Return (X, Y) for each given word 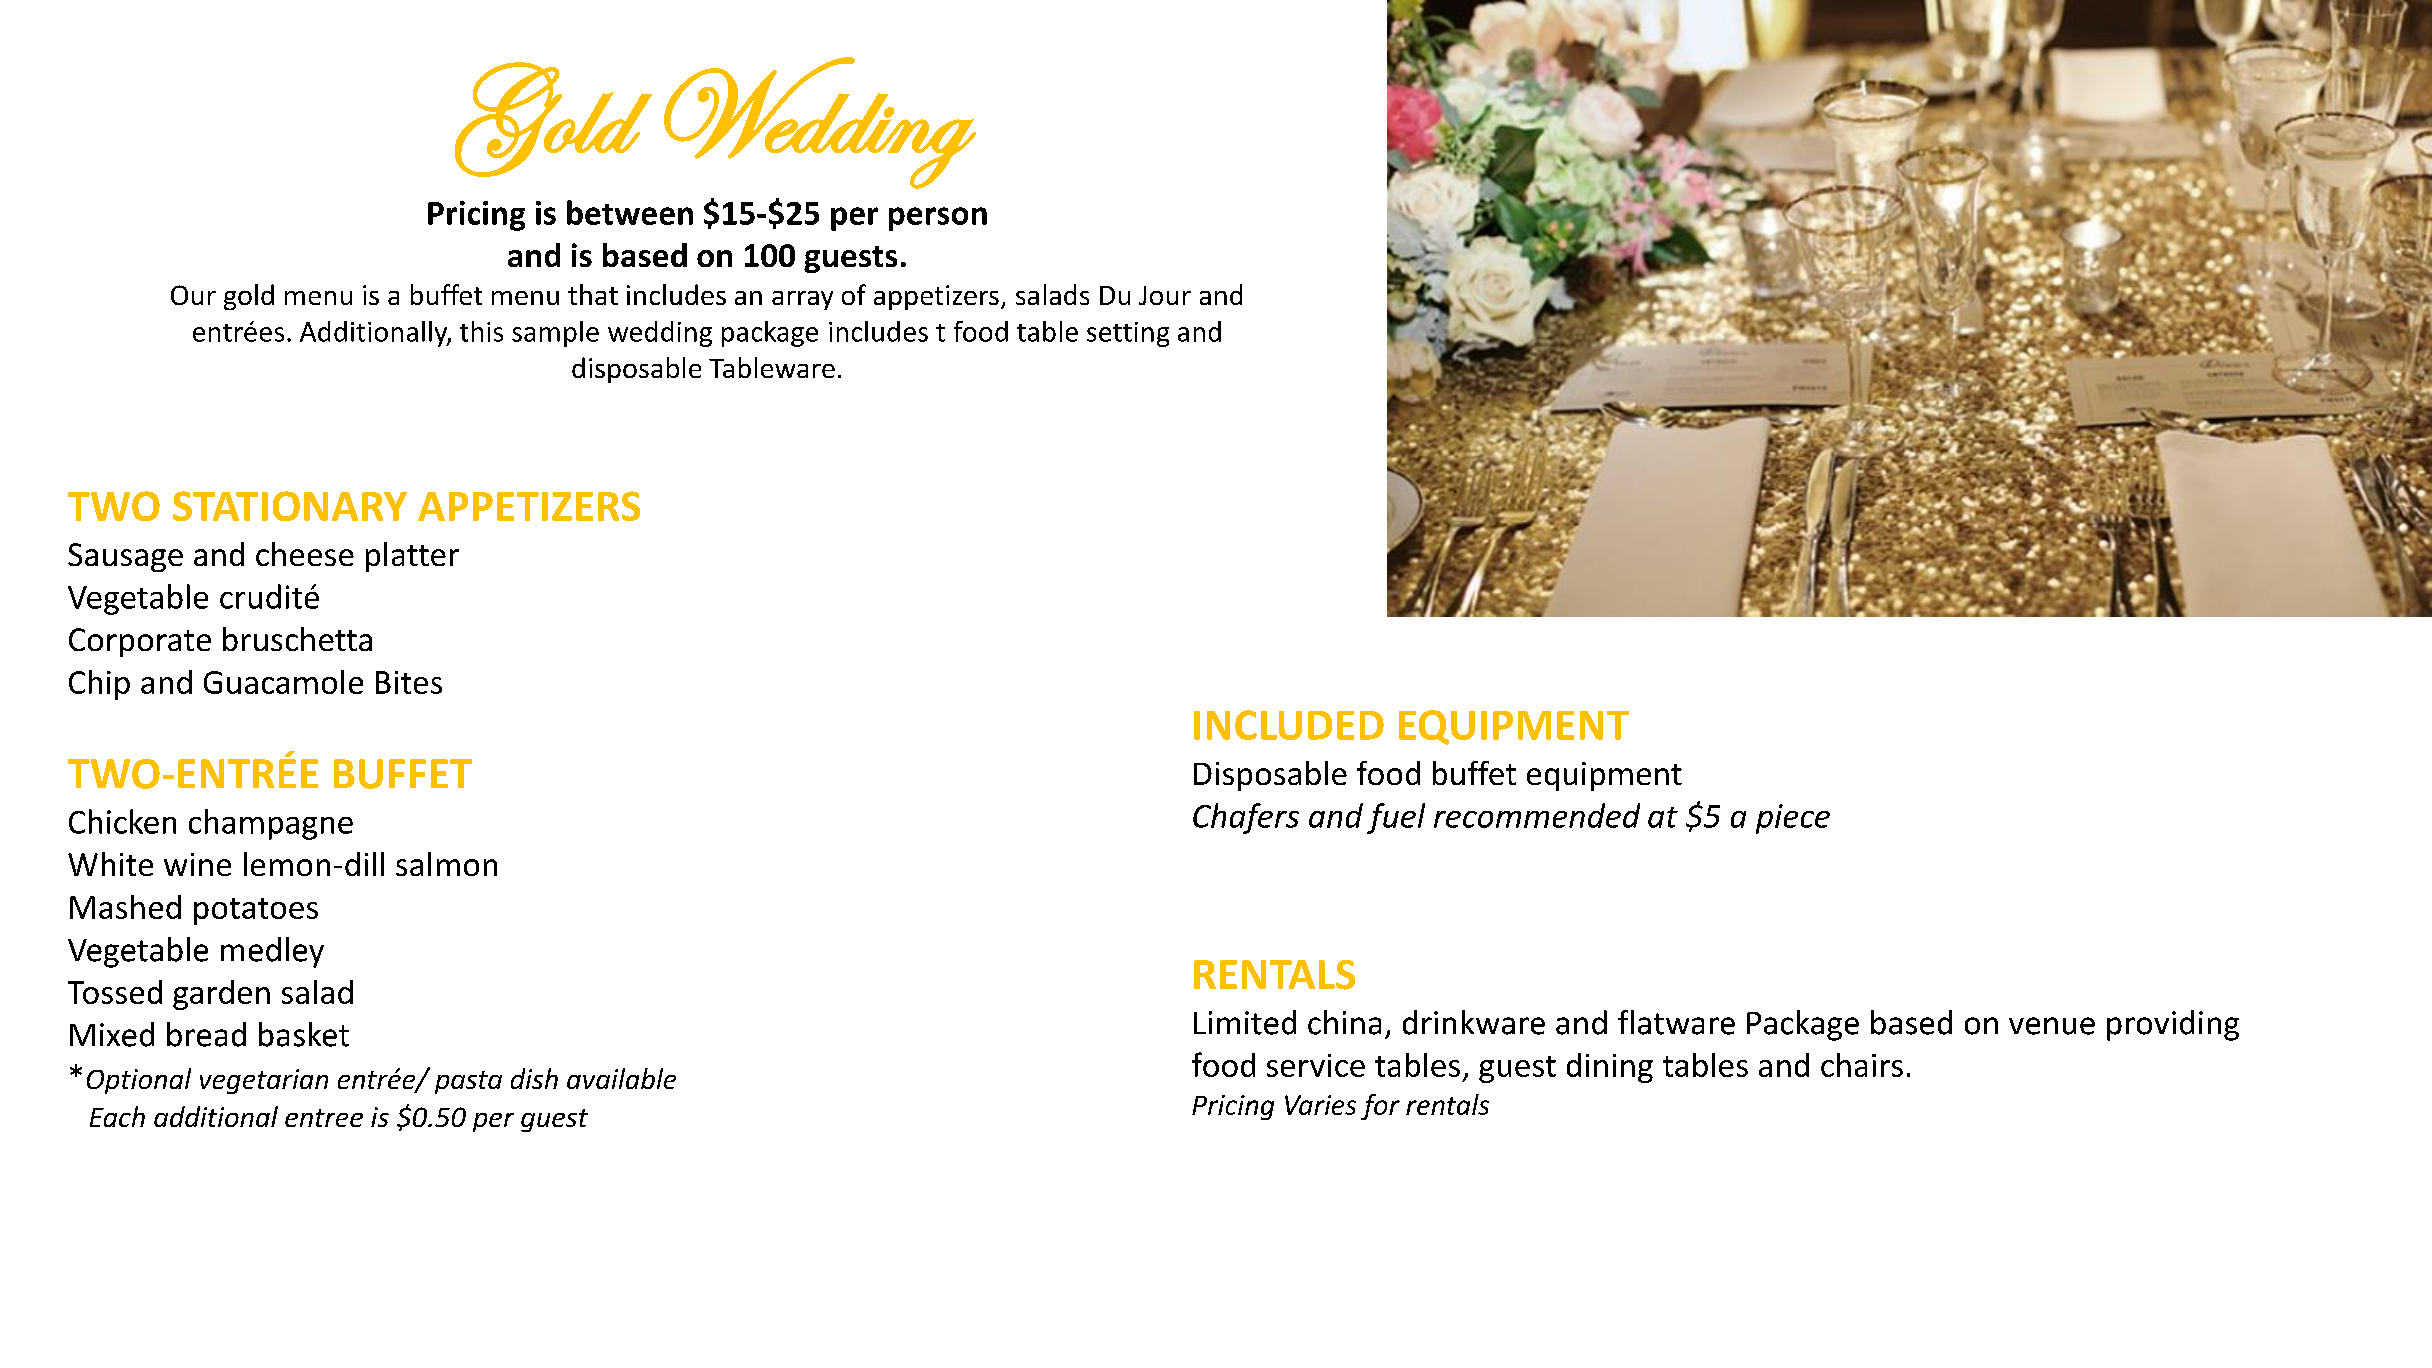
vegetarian (264, 1081)
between (630, 212)
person (938, 219)
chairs (1862, 1065)
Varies (1320, 1105)
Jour (1165, 295)
